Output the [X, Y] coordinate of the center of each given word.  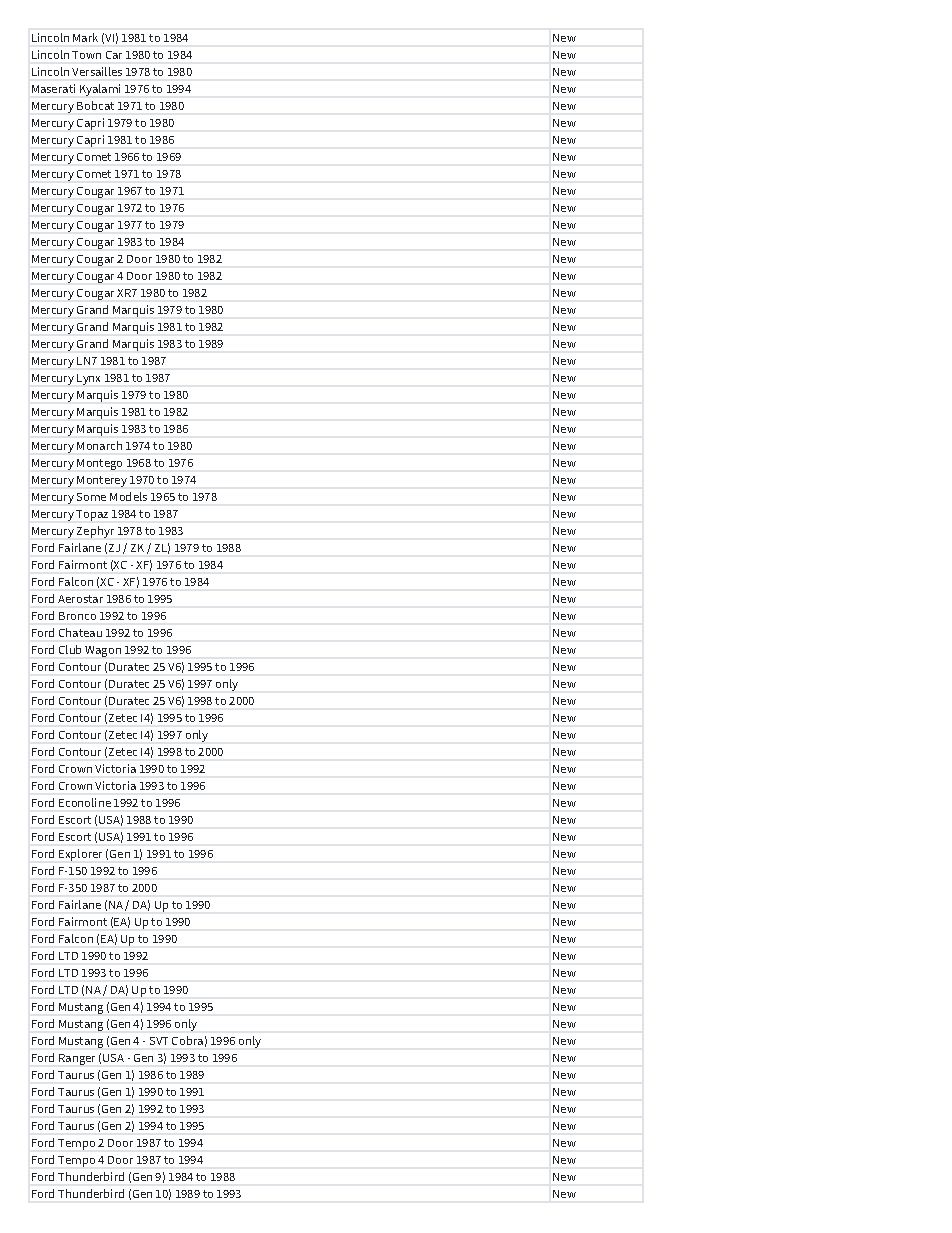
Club [70, 649]
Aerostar [80, 599]
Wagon [103, 651]
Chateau [80, 632]
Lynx [88, 379]
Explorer [80, 855]
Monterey [102, 481]
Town [86, 55]
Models [128, 496]
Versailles [97, 71]
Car [114, 55]
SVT [159, 1041]
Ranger [77, 1059]
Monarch [99, 445]
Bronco [77, 616]
